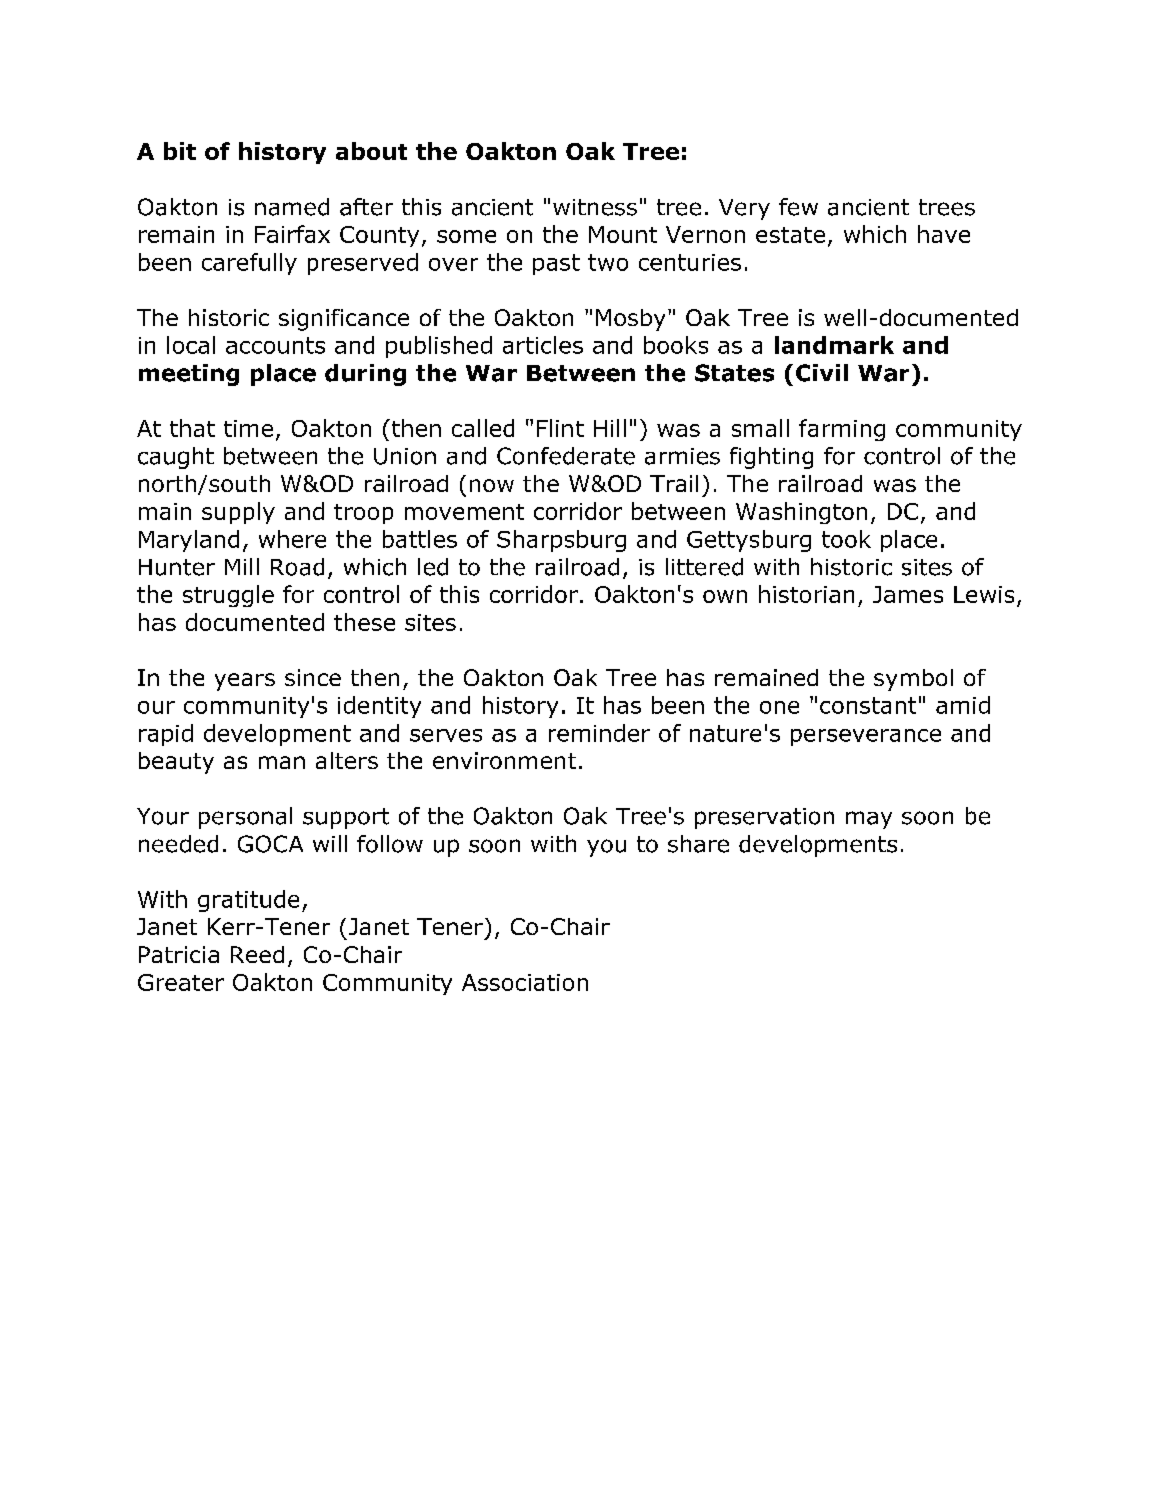 This page has width=1162, height=1504. I want to click on Association, so click(525, 982).
